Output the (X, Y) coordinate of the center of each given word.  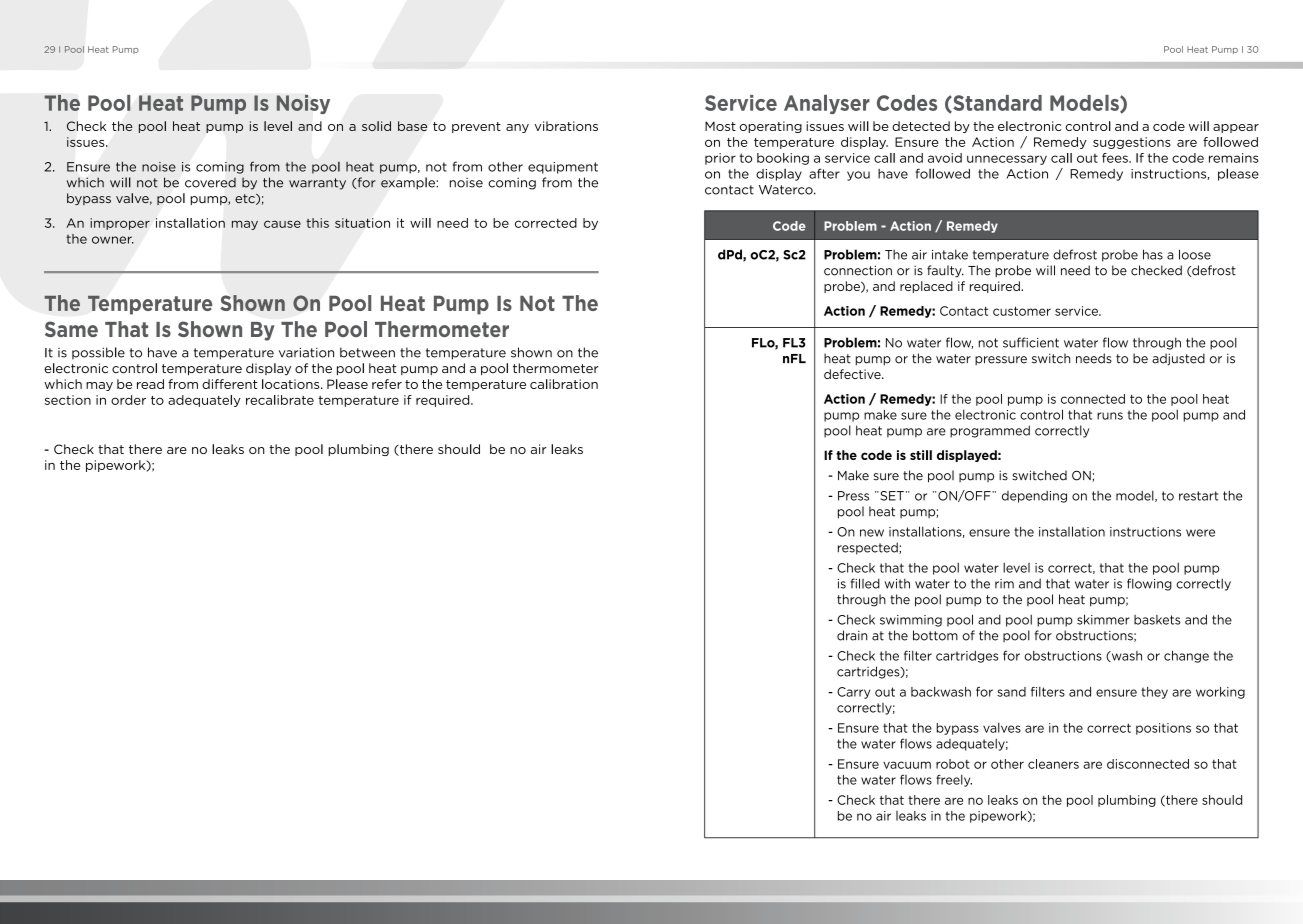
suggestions (1132, 143)
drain (852, 635)
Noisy (303, 104)
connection (858, 270)
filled (865, 583)
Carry (853, 693)
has (1153, 254)
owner (113, 240)
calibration (564, 384)
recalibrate (280, 400)
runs (1110, 416)
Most (720, 126)
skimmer (1103, 619)
